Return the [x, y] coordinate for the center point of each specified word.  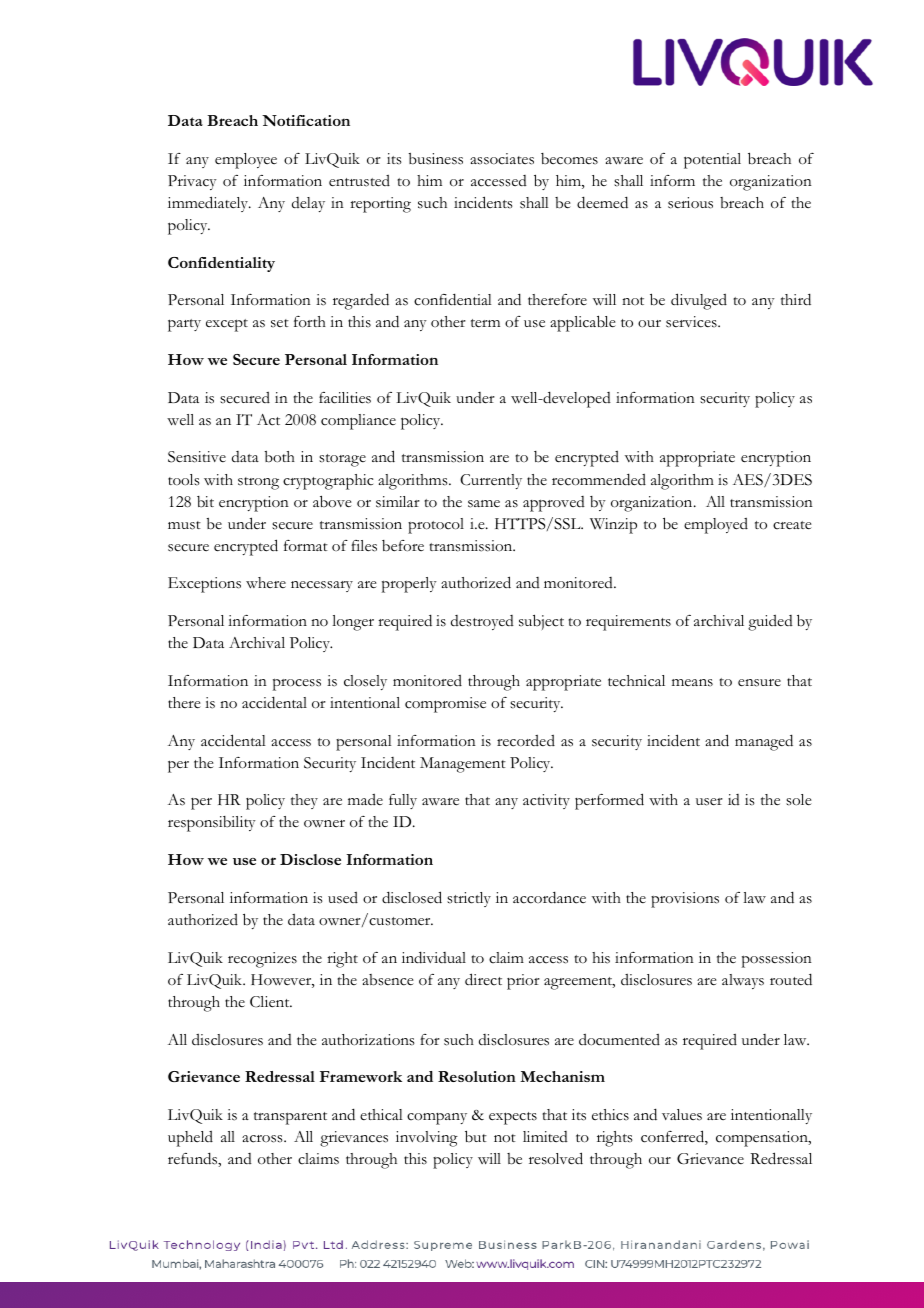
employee [246, 161]
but [476, 1136]
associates [502, 159]
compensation [763, 1139]
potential [712, 161]
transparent [290, 1118]
